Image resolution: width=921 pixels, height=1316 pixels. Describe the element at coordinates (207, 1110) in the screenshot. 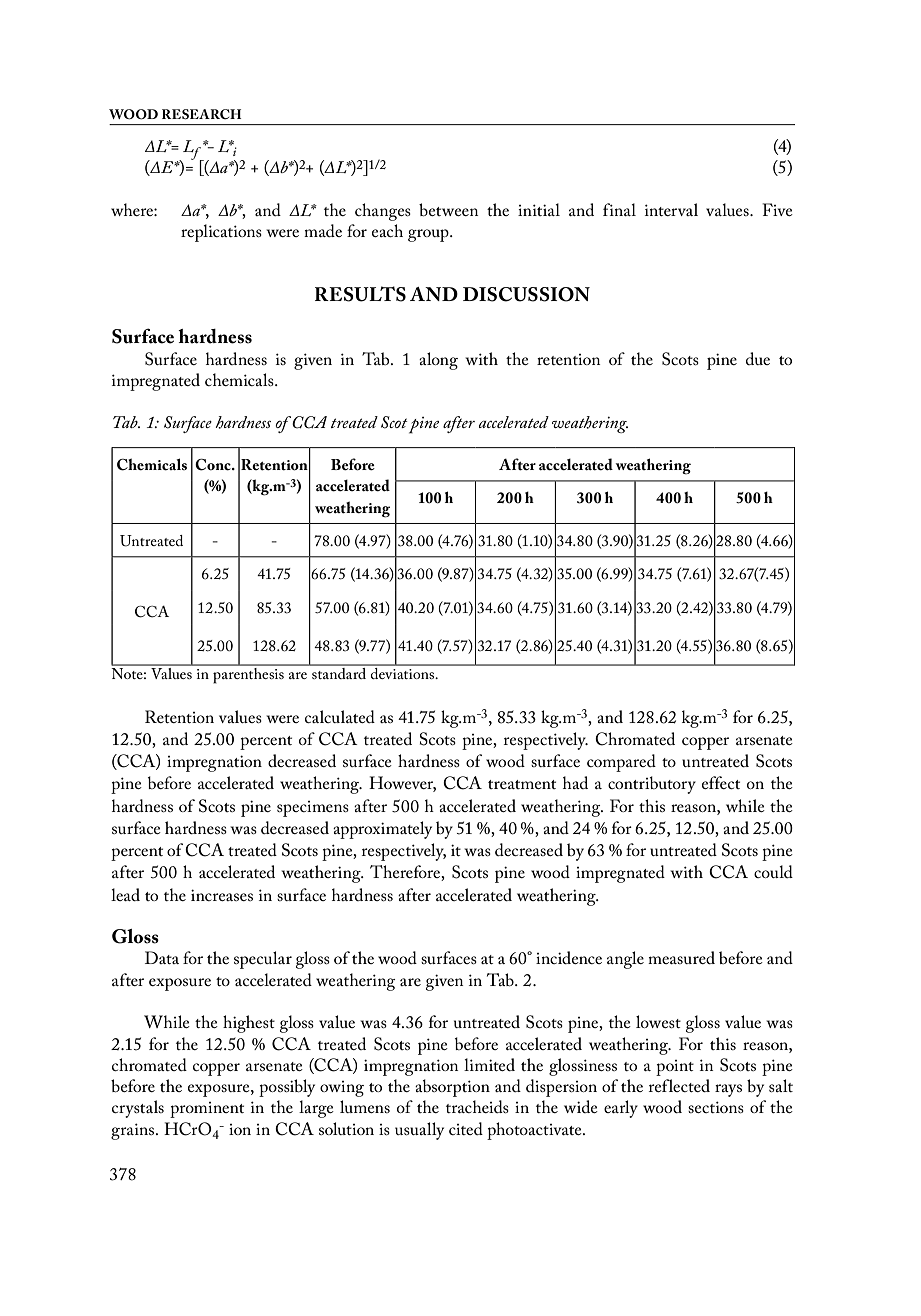

I see `prominent` at that location.
